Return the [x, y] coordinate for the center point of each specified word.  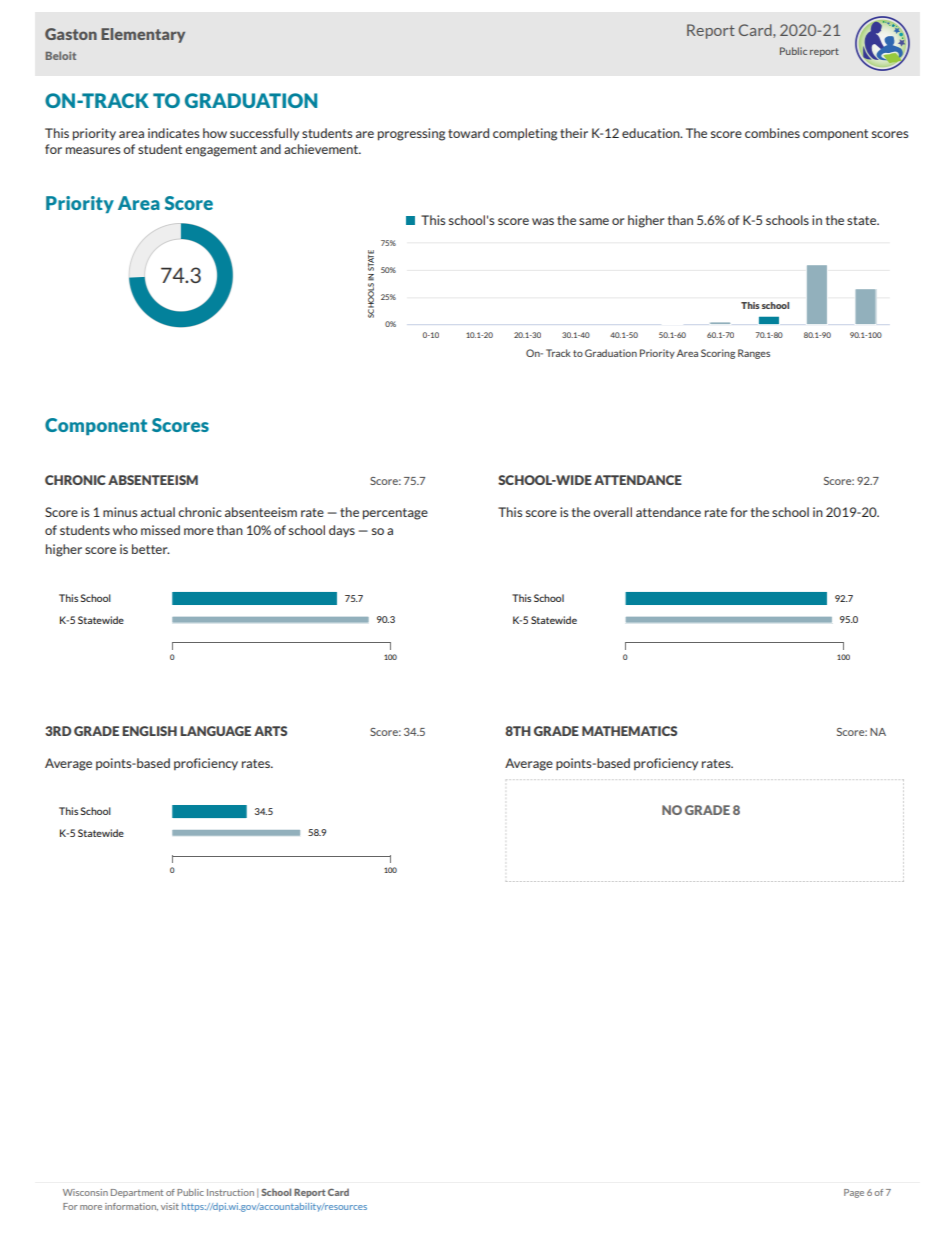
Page [854, 1193]
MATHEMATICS [629, 731]
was [543, 221]
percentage [395, 514]
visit [170, 1206]
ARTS [270, 731]
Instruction [230, 1192]
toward [468, 133]
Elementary [143, 35]
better [151, 549]
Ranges [754, 354]
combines [772, 133]
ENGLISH [149, 731]
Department [137, 1193]
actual [158, 512]
